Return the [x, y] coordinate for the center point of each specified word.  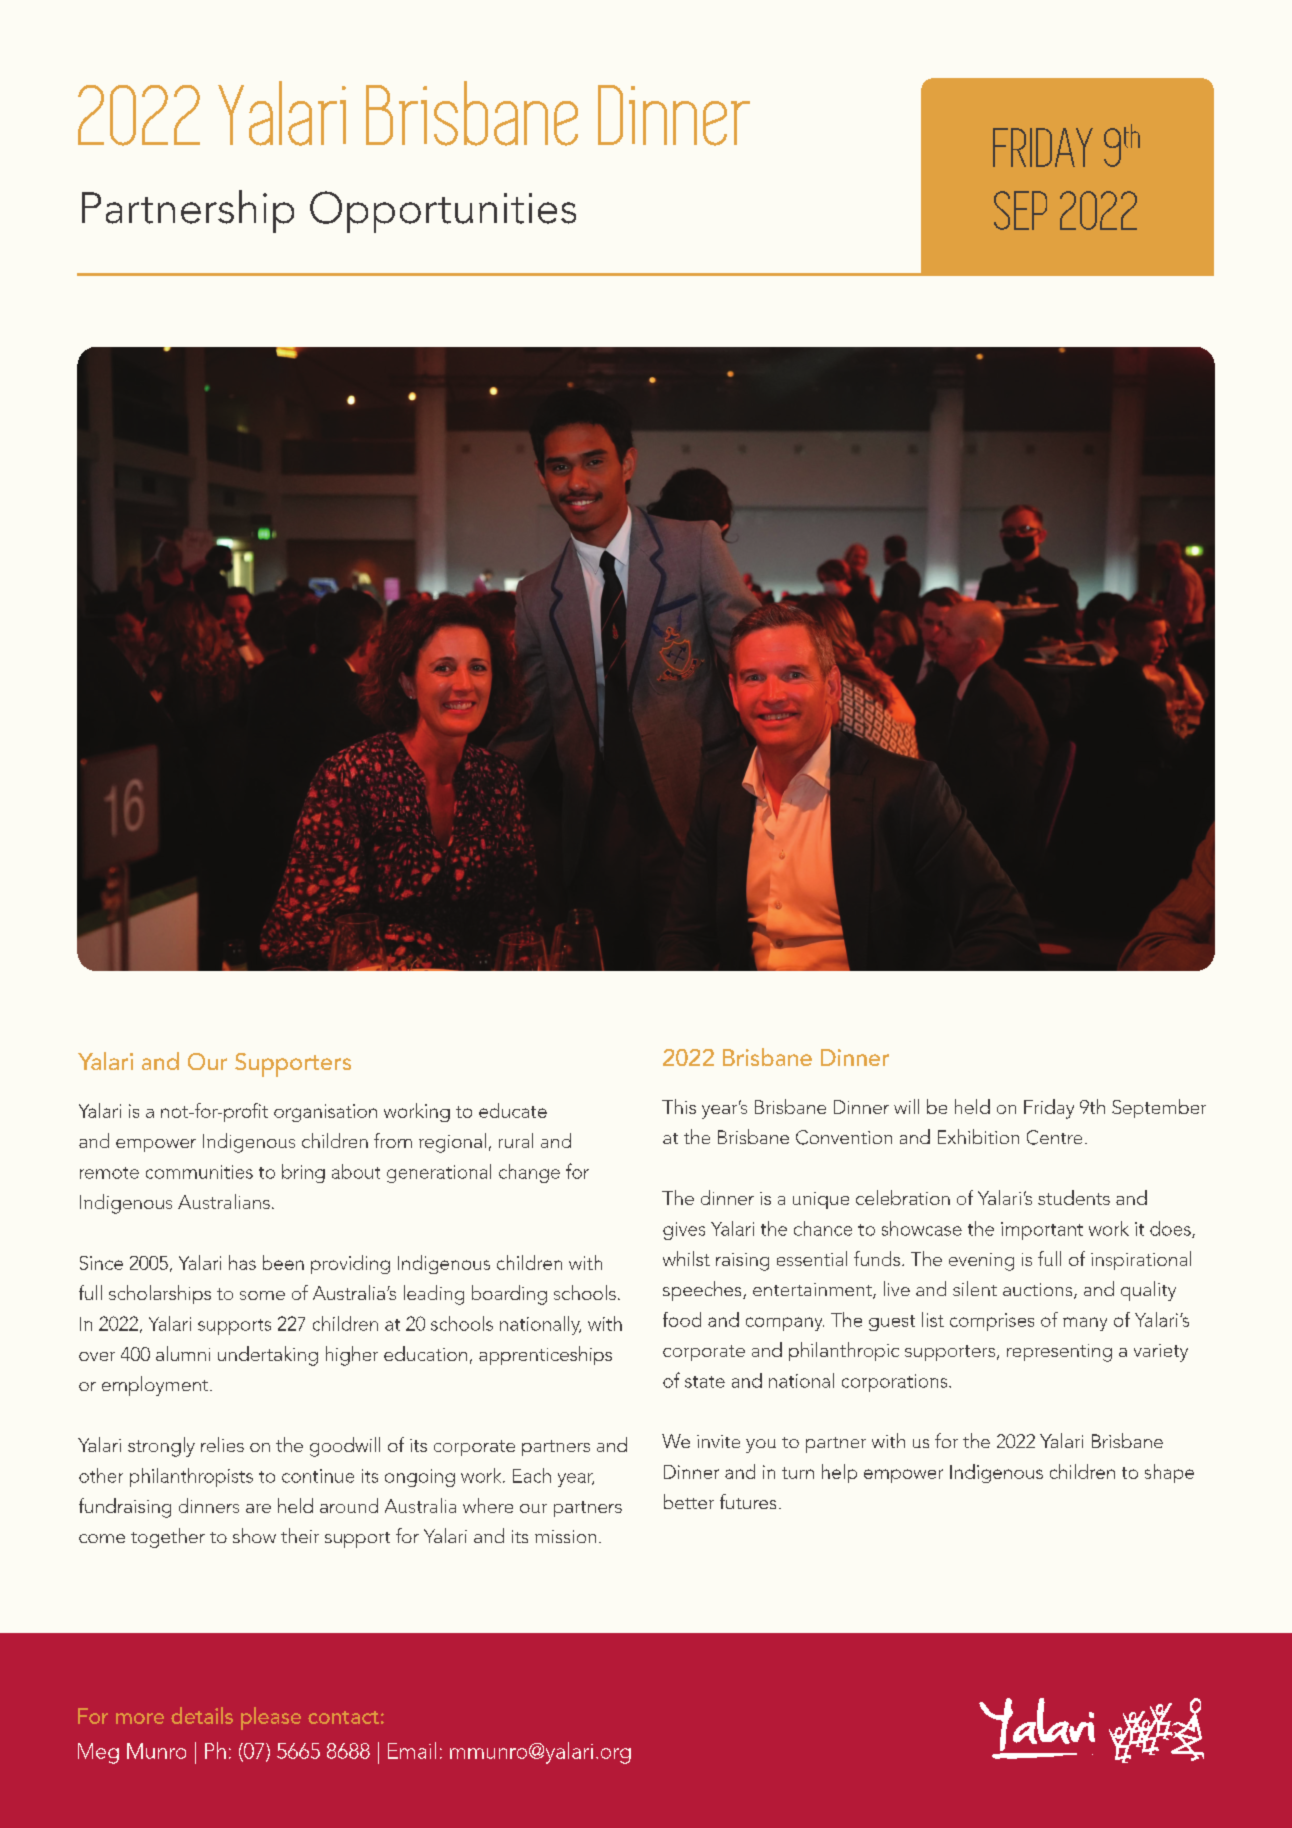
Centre [1054, 1137]
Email [412, 1750]
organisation [325, 1113]
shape [1169, 1473]
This [679, 1106]
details [202, 1715]
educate [513, 1110]
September [1159, 1108]
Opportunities [443, 212]
